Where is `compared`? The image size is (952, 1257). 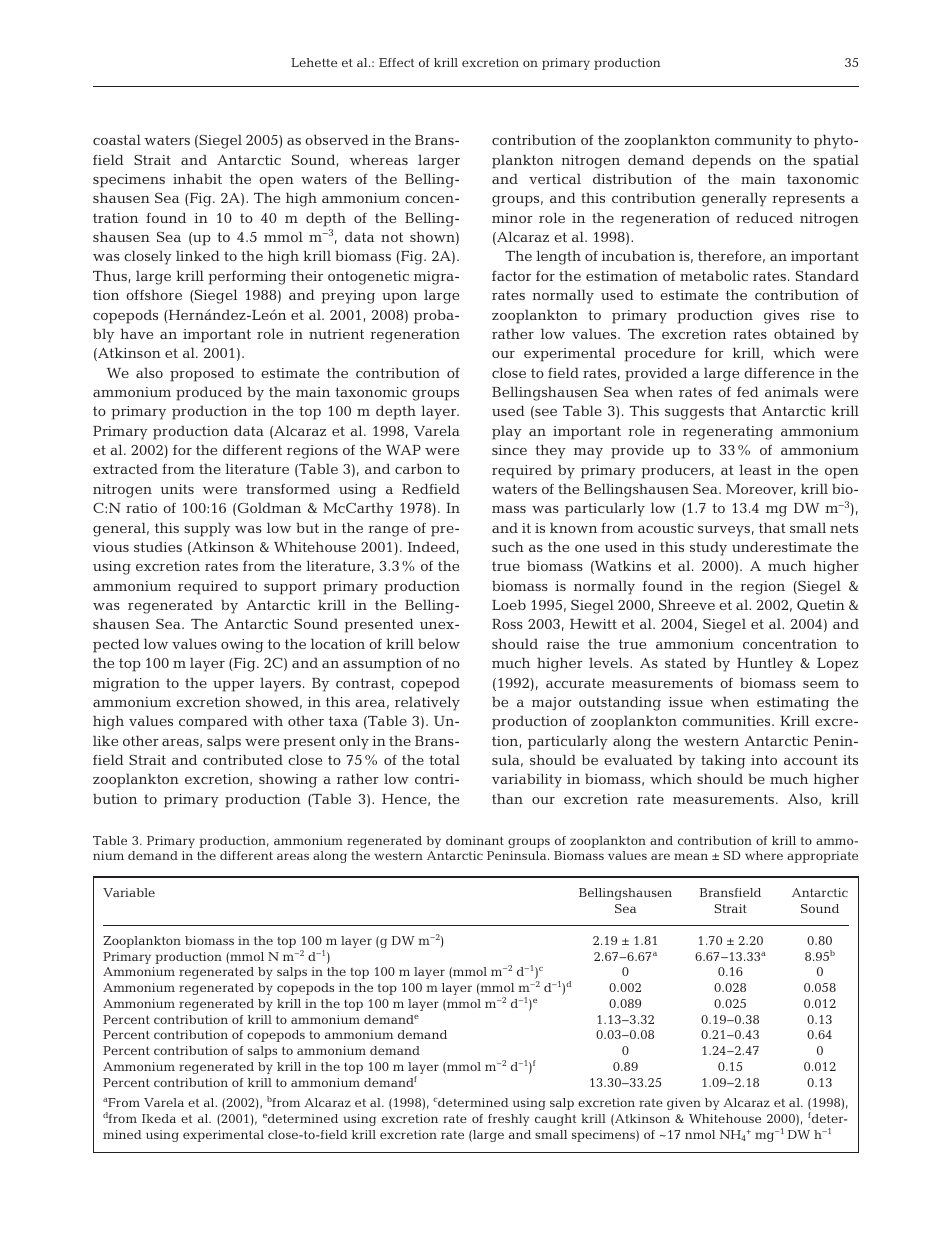 compared is located at coordinates (213, 722).
